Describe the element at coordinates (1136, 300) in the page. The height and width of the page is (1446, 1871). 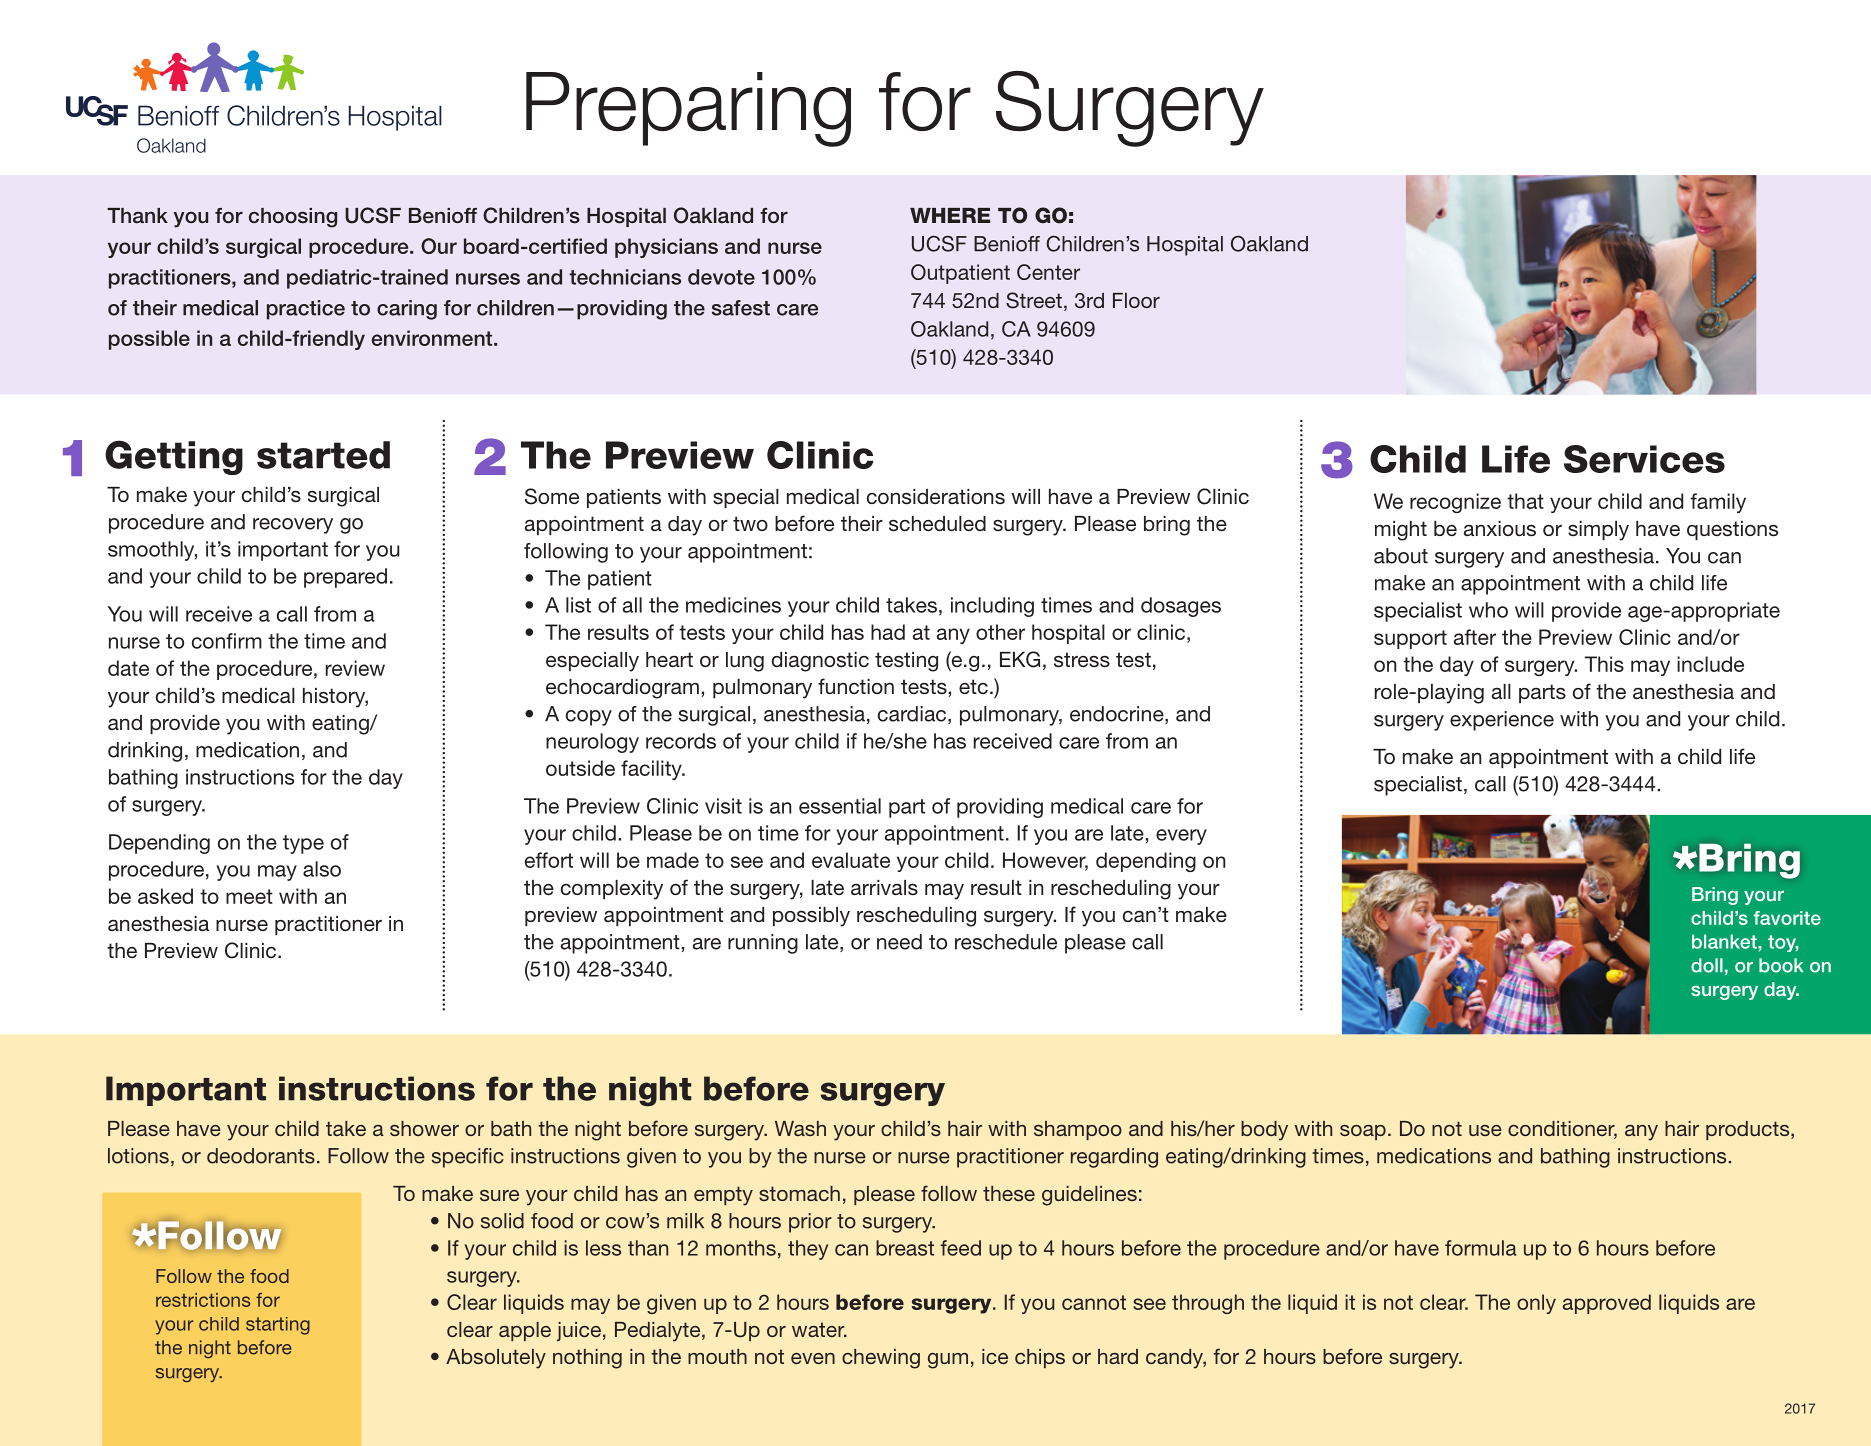
I see `Floor` at that location.
